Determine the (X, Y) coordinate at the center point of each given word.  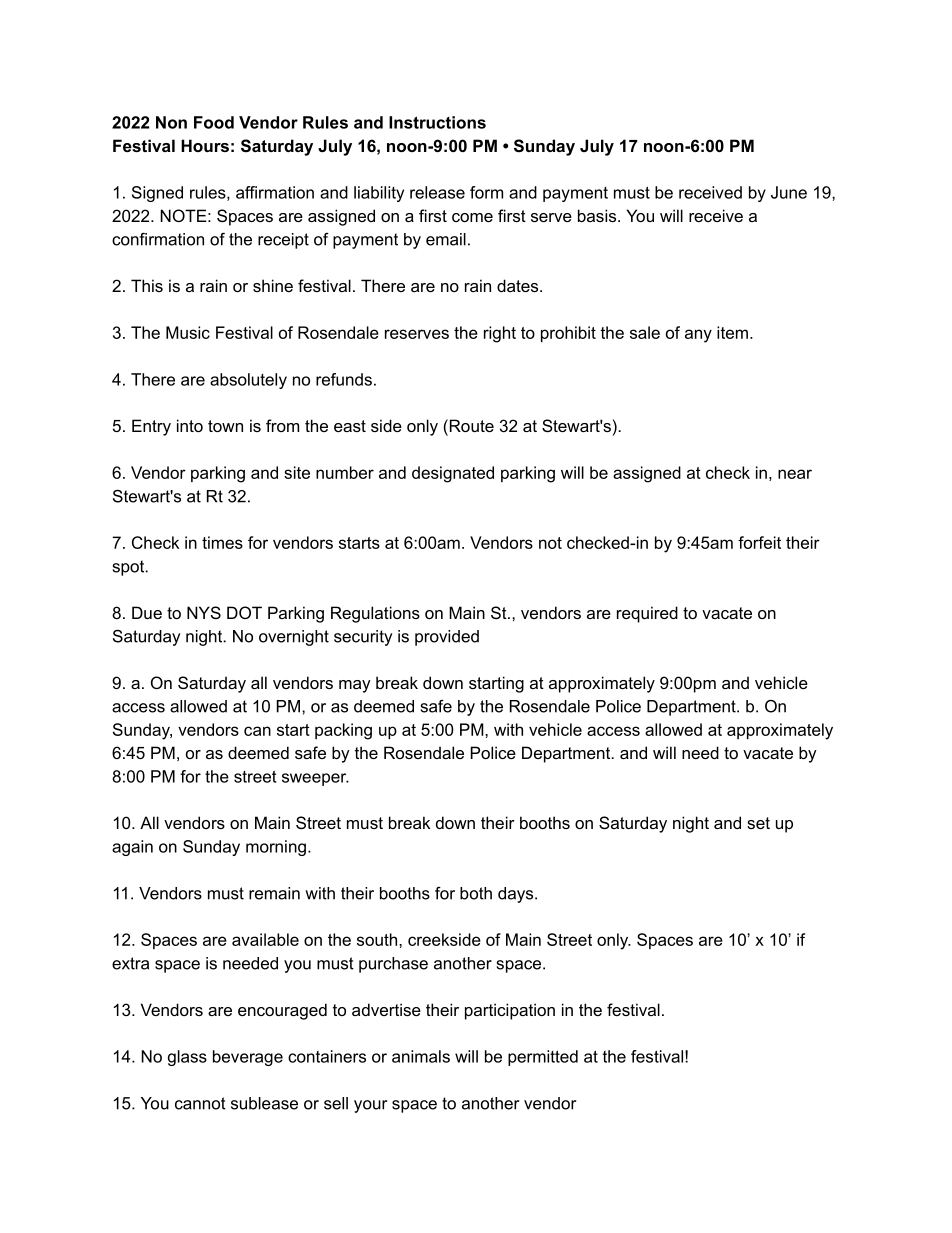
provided (447, 638)
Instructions (437, 122)
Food (214, 122)
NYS (204, 612)
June (789, 192)
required (647, 614)
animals (421, 1056)
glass (187, 1058)
